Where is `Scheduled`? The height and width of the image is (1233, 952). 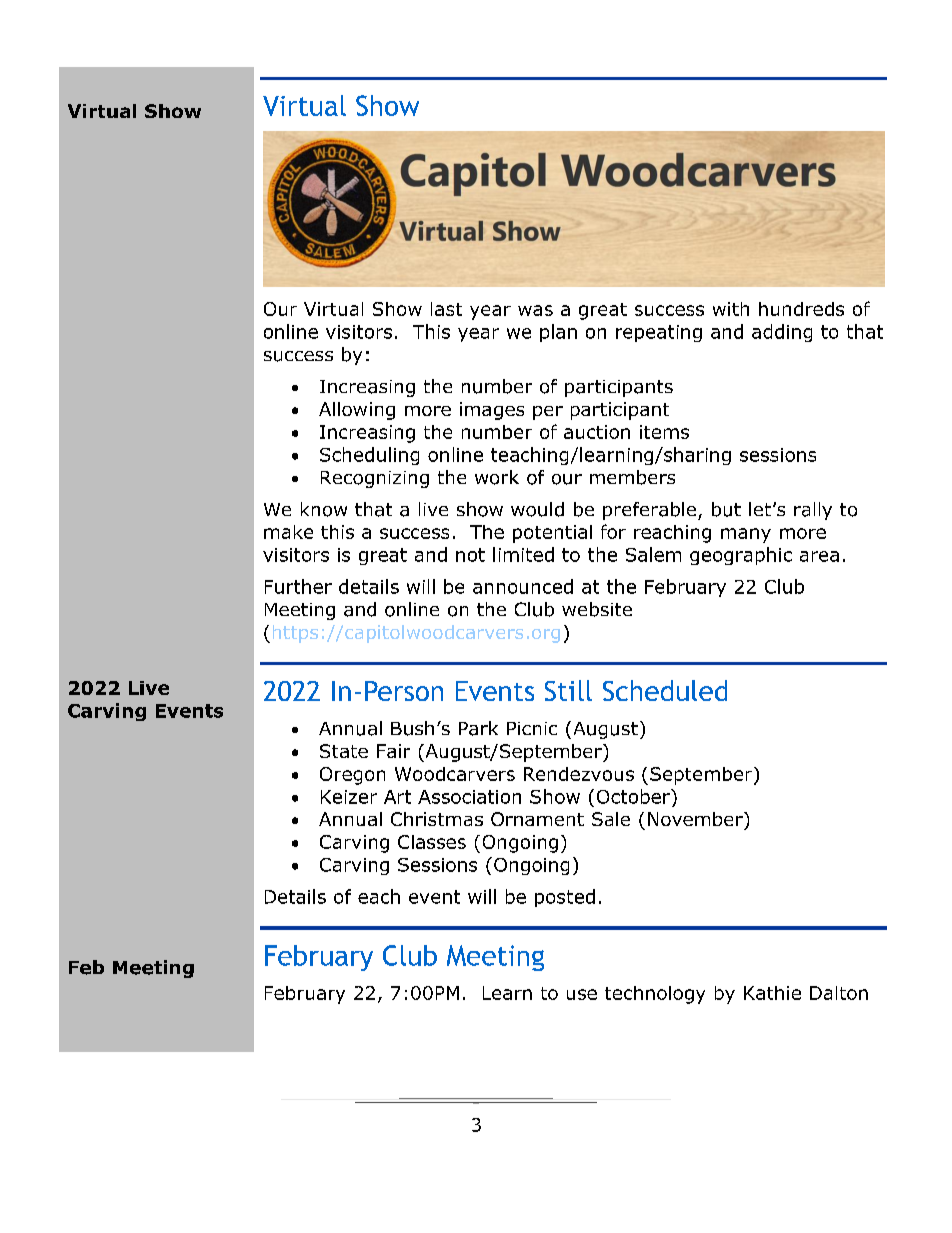
Scheduled is located at coordinates (665, 690).
